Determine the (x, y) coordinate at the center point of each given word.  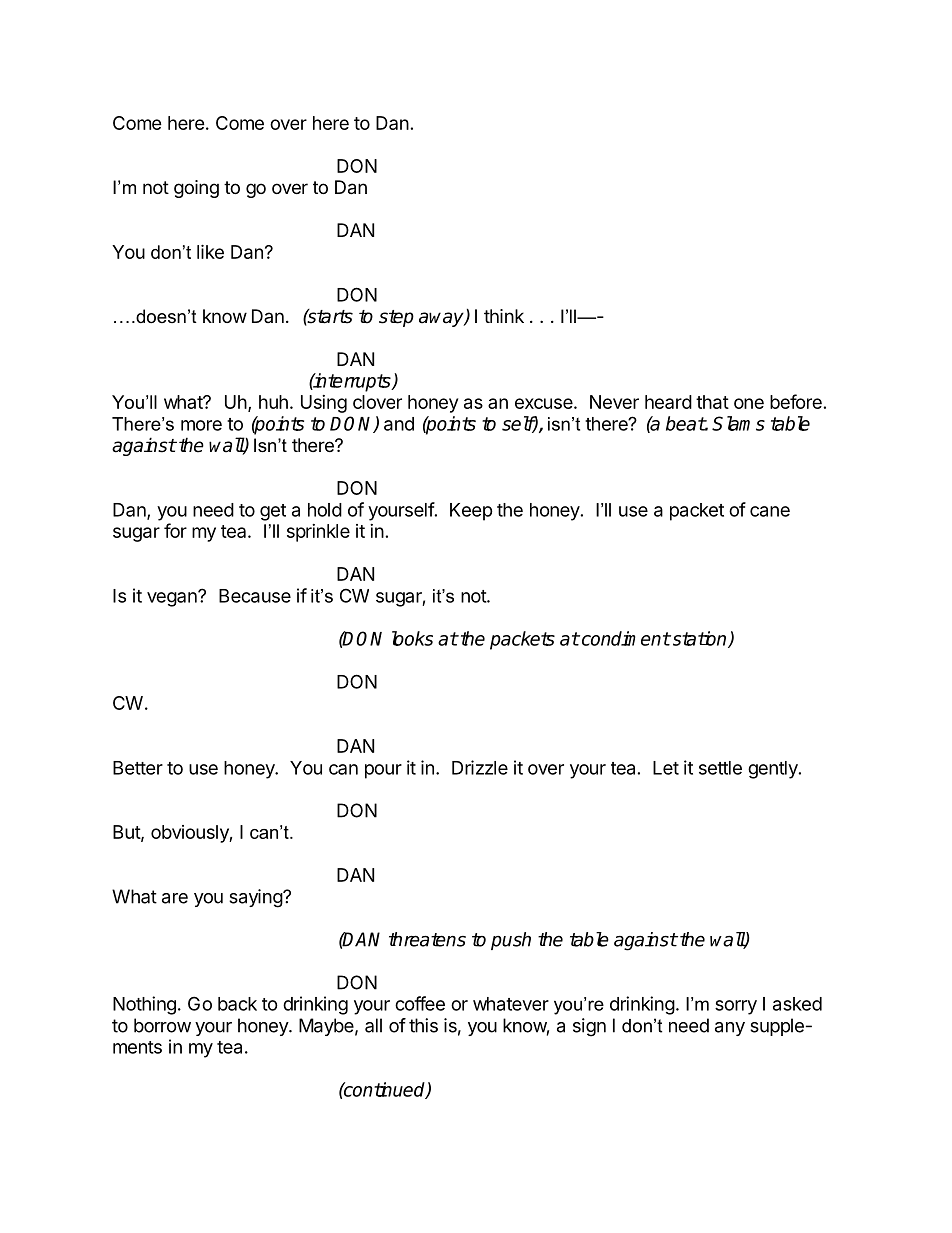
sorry (736, 1007)
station (699, 639)
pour (383, 771)
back (237, 1004)
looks (412, 638)
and (399, 424)
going (196, 189)
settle (720, 768)
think (504, 316)
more (201, 425)
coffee (420, 1003)
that (712, 402)
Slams (738, 423)
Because (255, 596)
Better (138, 768)
